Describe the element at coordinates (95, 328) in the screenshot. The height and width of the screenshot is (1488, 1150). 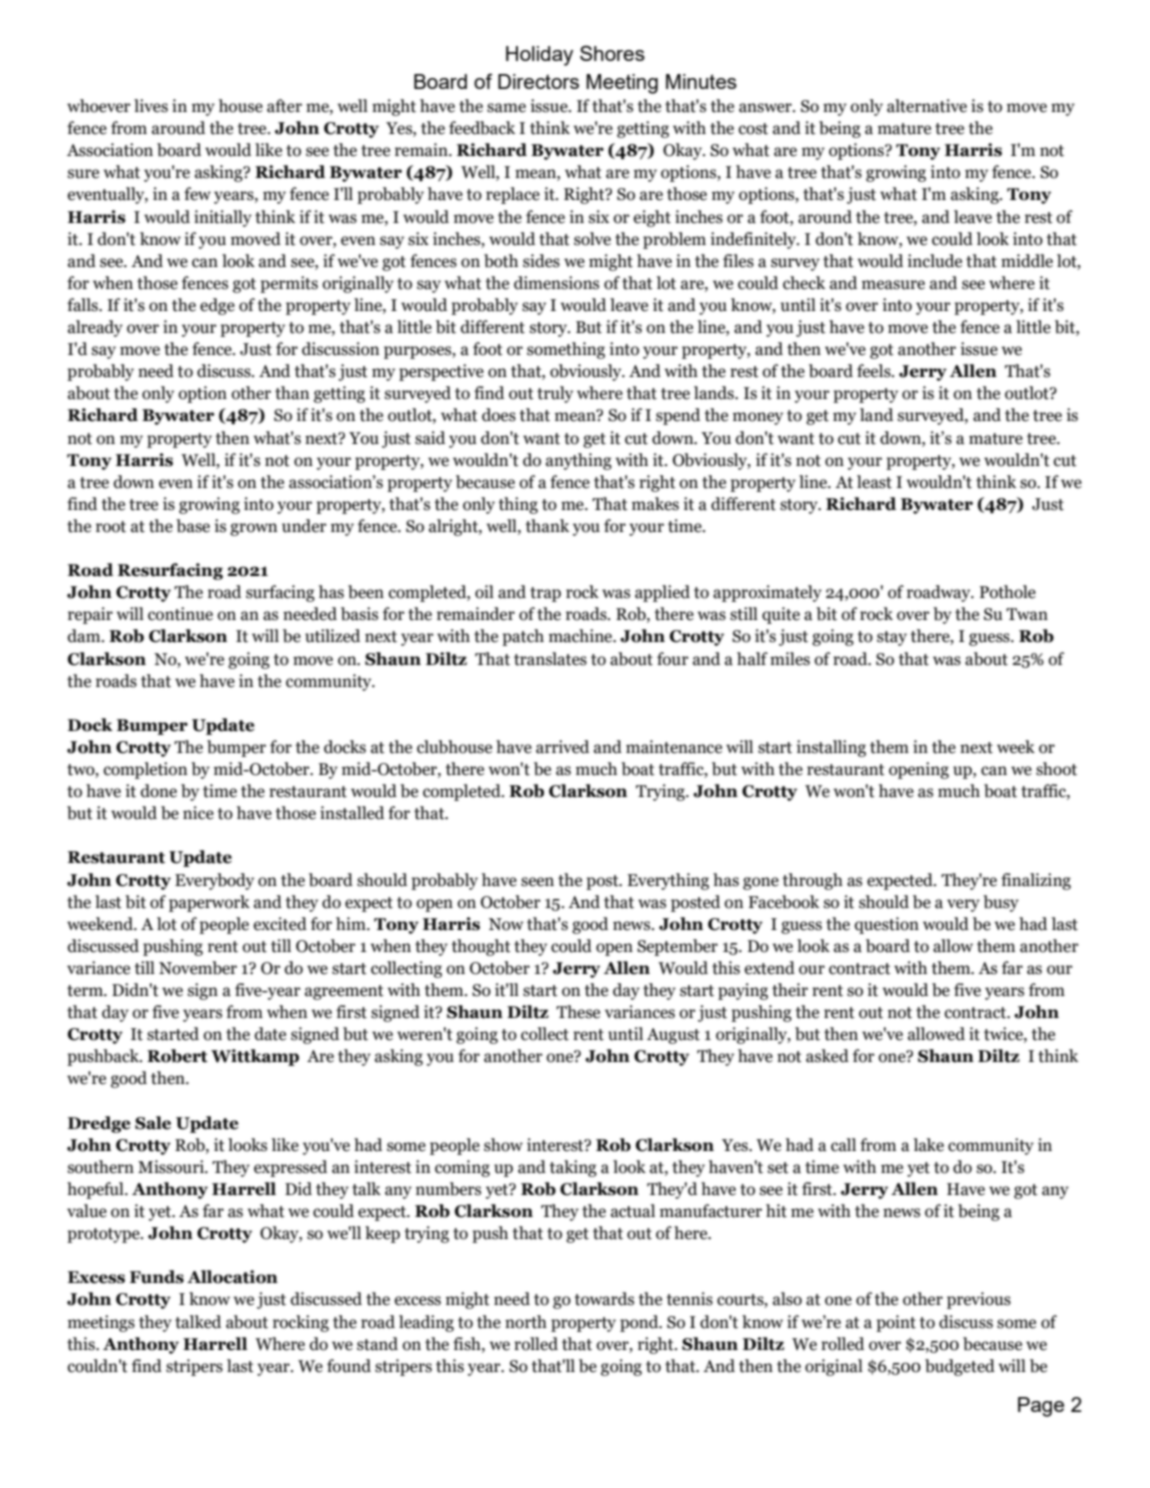
I see `already` at that location.
